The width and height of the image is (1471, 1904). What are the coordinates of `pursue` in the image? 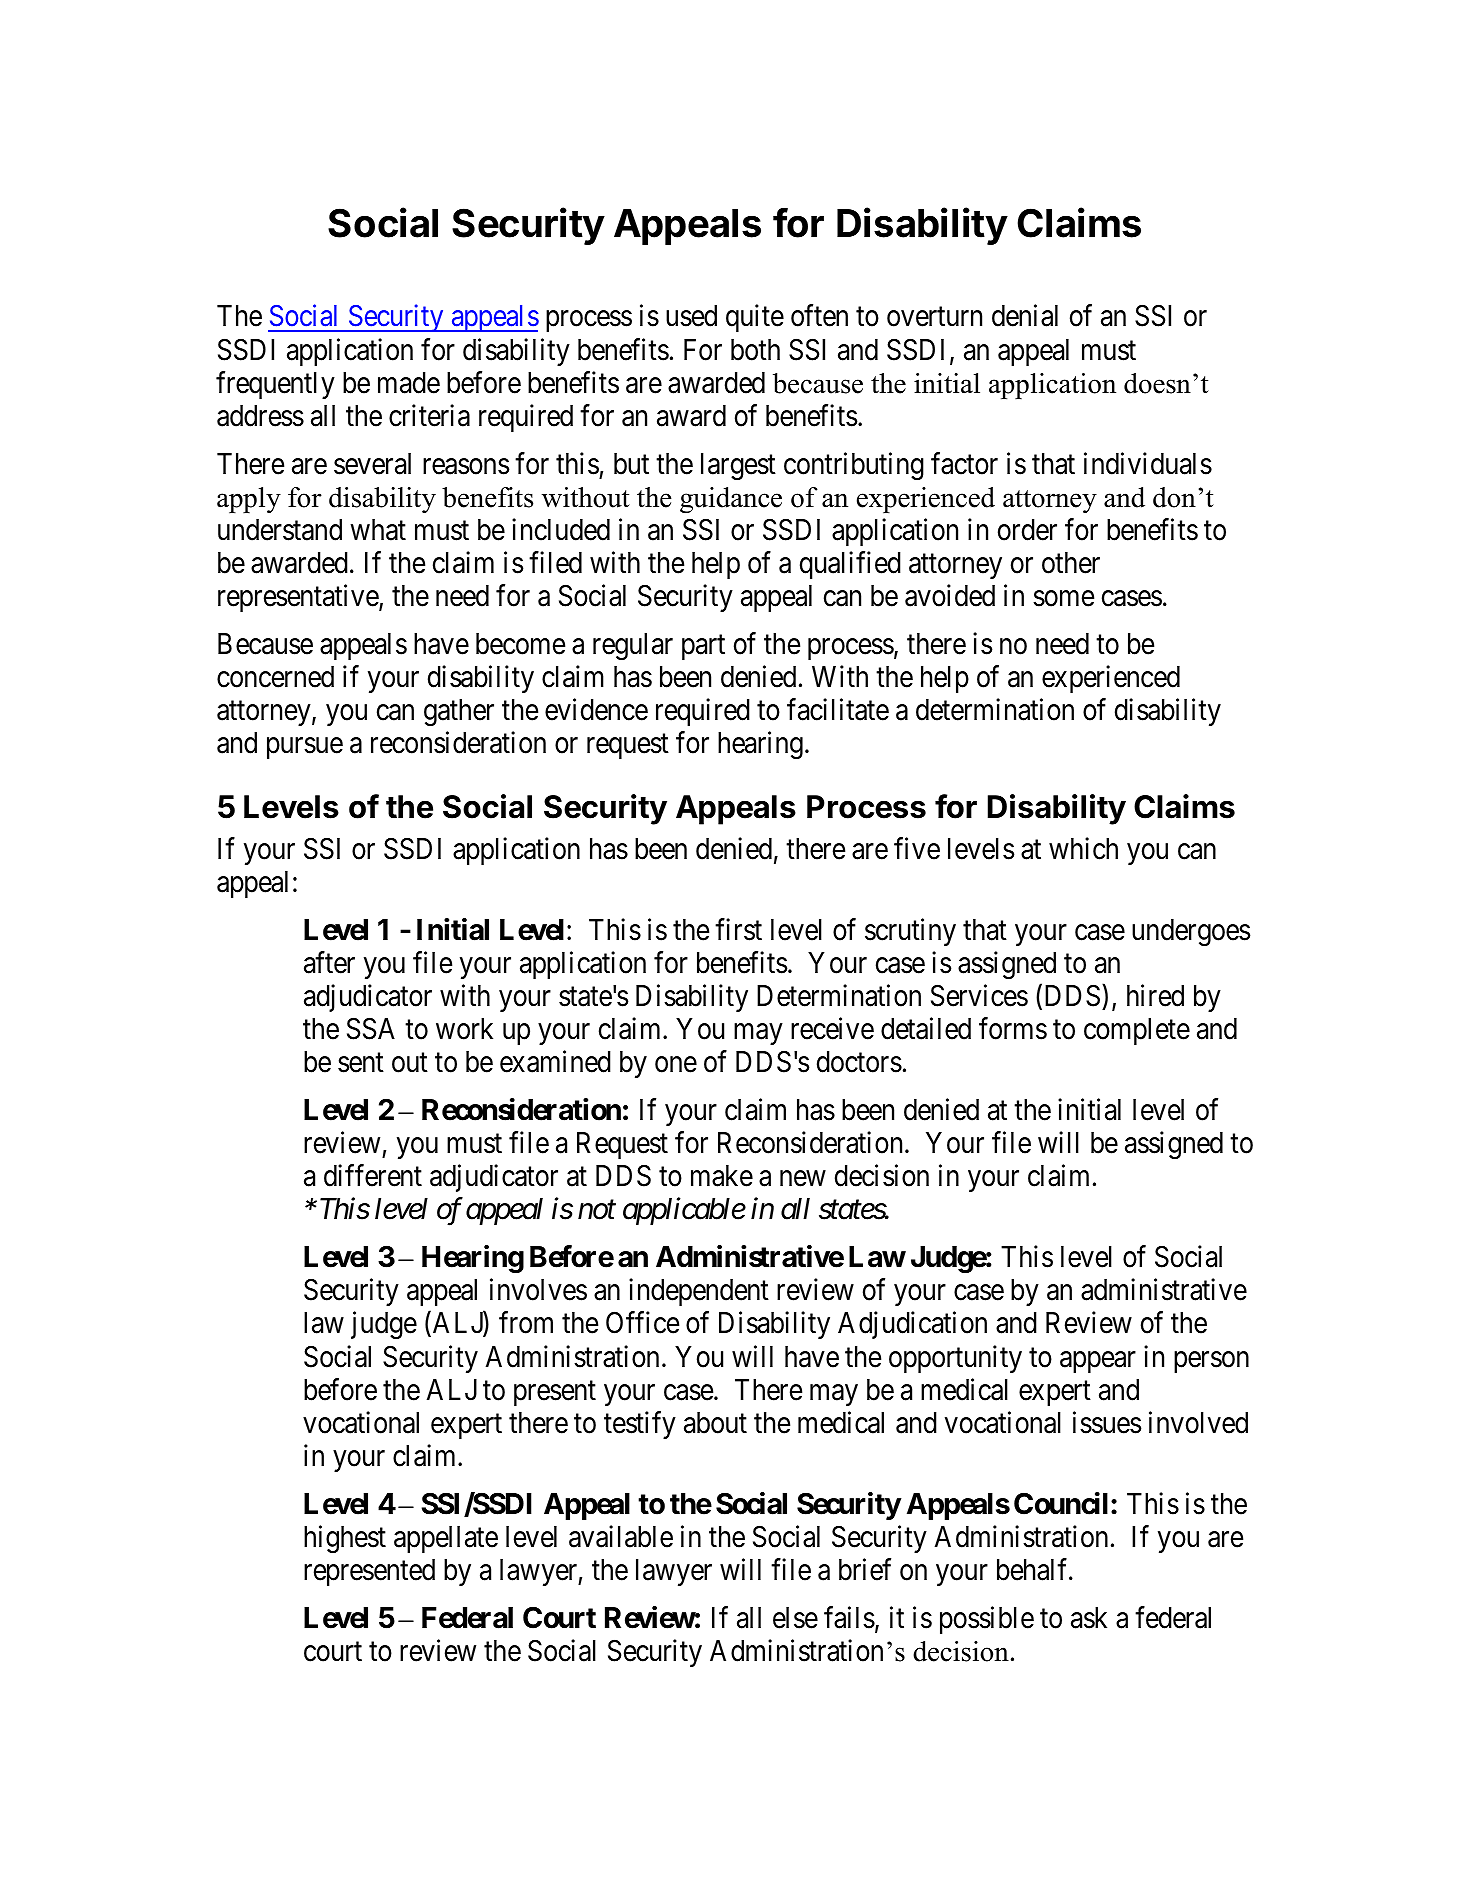 It's located at (305, 748).
